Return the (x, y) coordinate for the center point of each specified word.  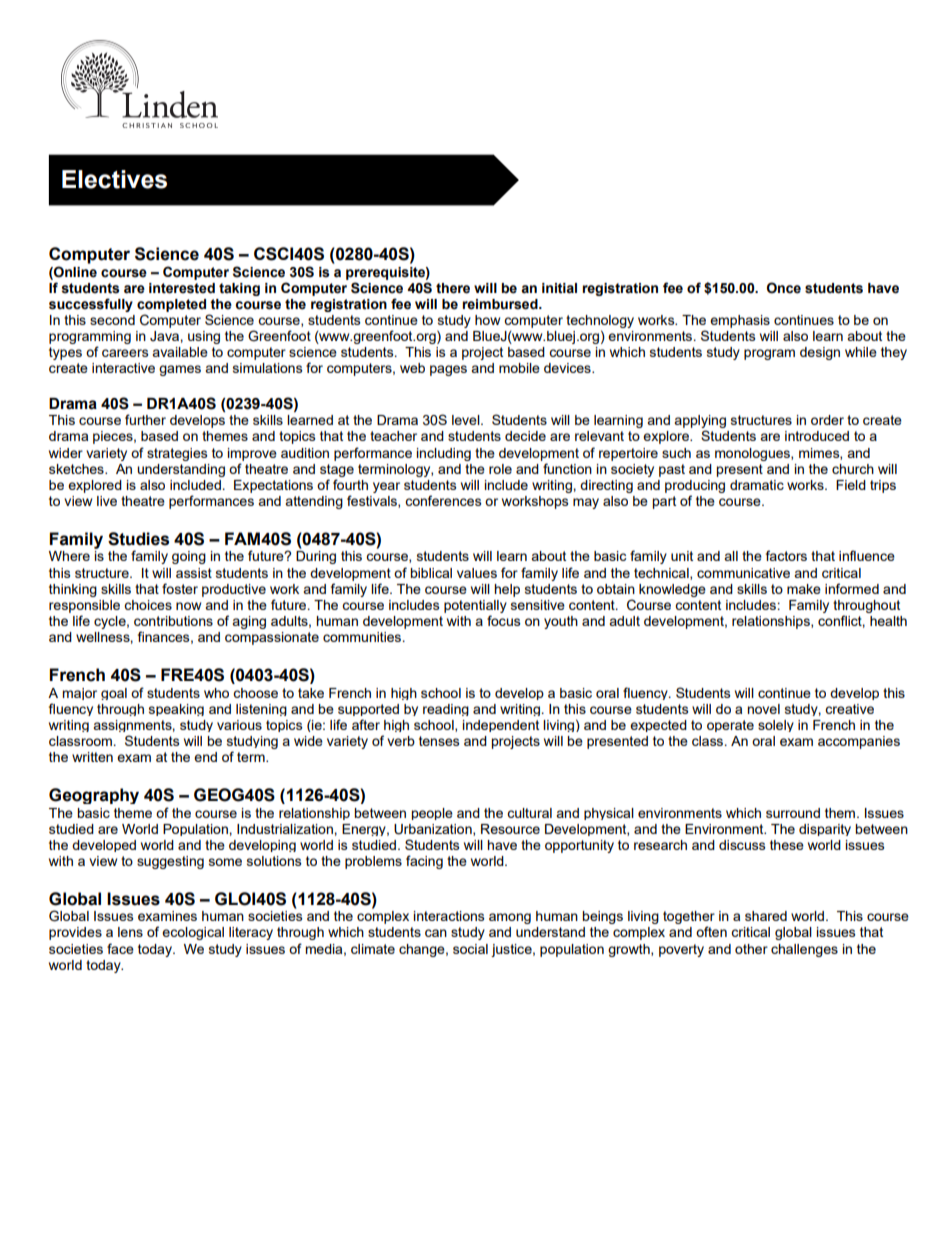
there (453, 288)
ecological (193, 933)
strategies (177, 454)
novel (763, 709)
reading (446, 710)
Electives (114, 179)
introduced (817, 436)
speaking (176, 710)
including (444, 454)
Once (784, 288)
